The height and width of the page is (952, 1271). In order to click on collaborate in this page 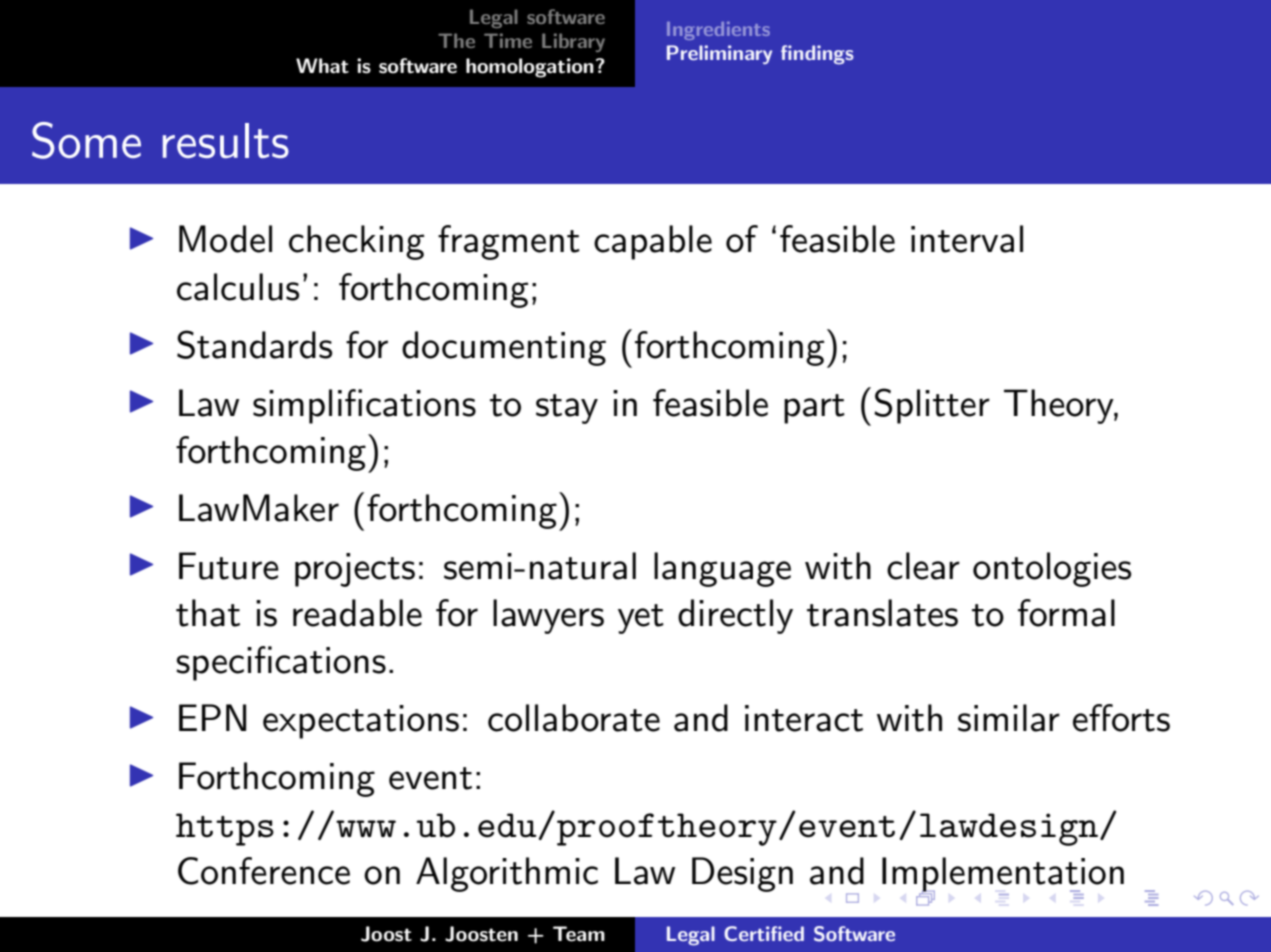, I will do `click(574, 718)`.
